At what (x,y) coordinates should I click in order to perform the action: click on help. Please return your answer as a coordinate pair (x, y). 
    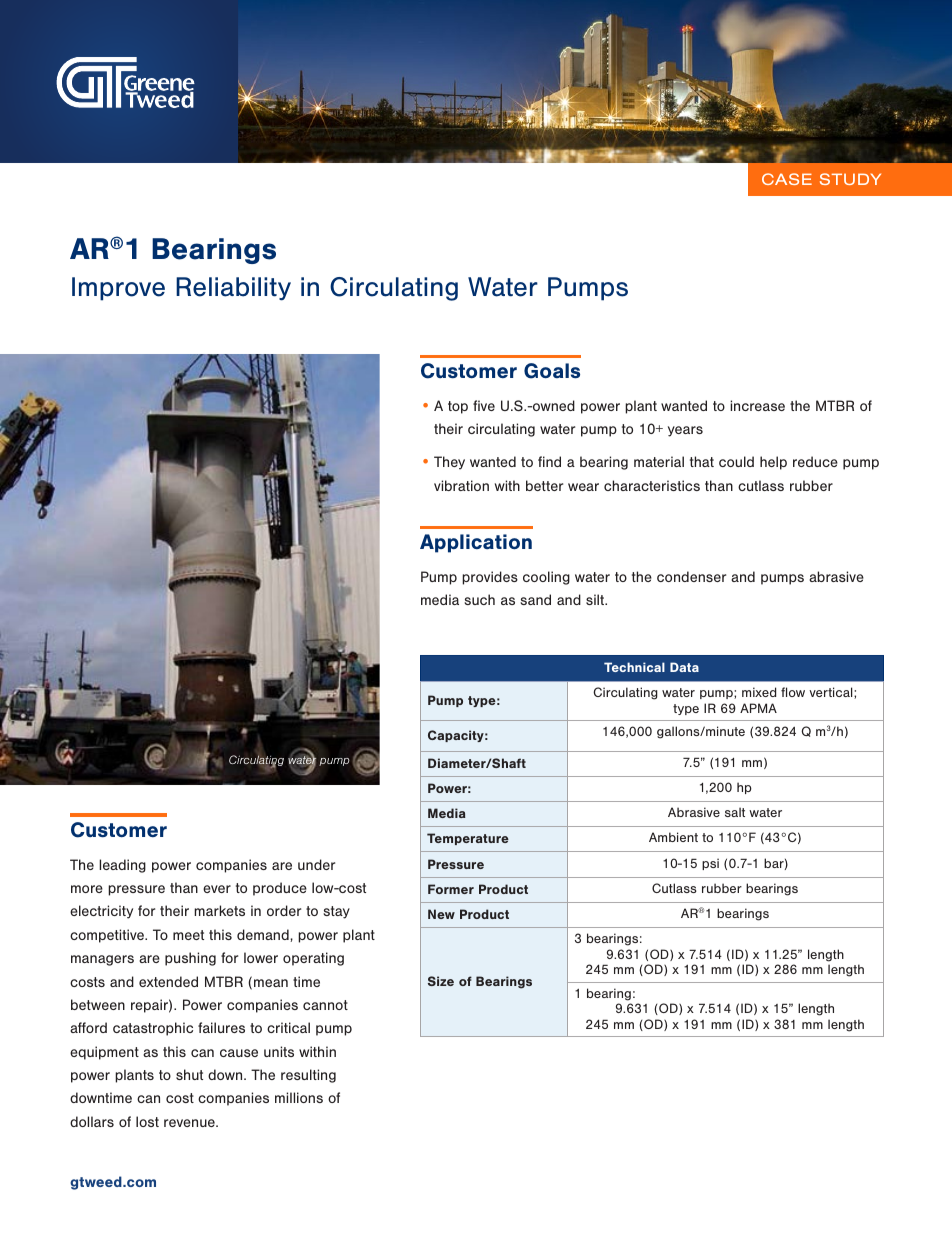
    Looking at the image, I should click on (773, 463).
